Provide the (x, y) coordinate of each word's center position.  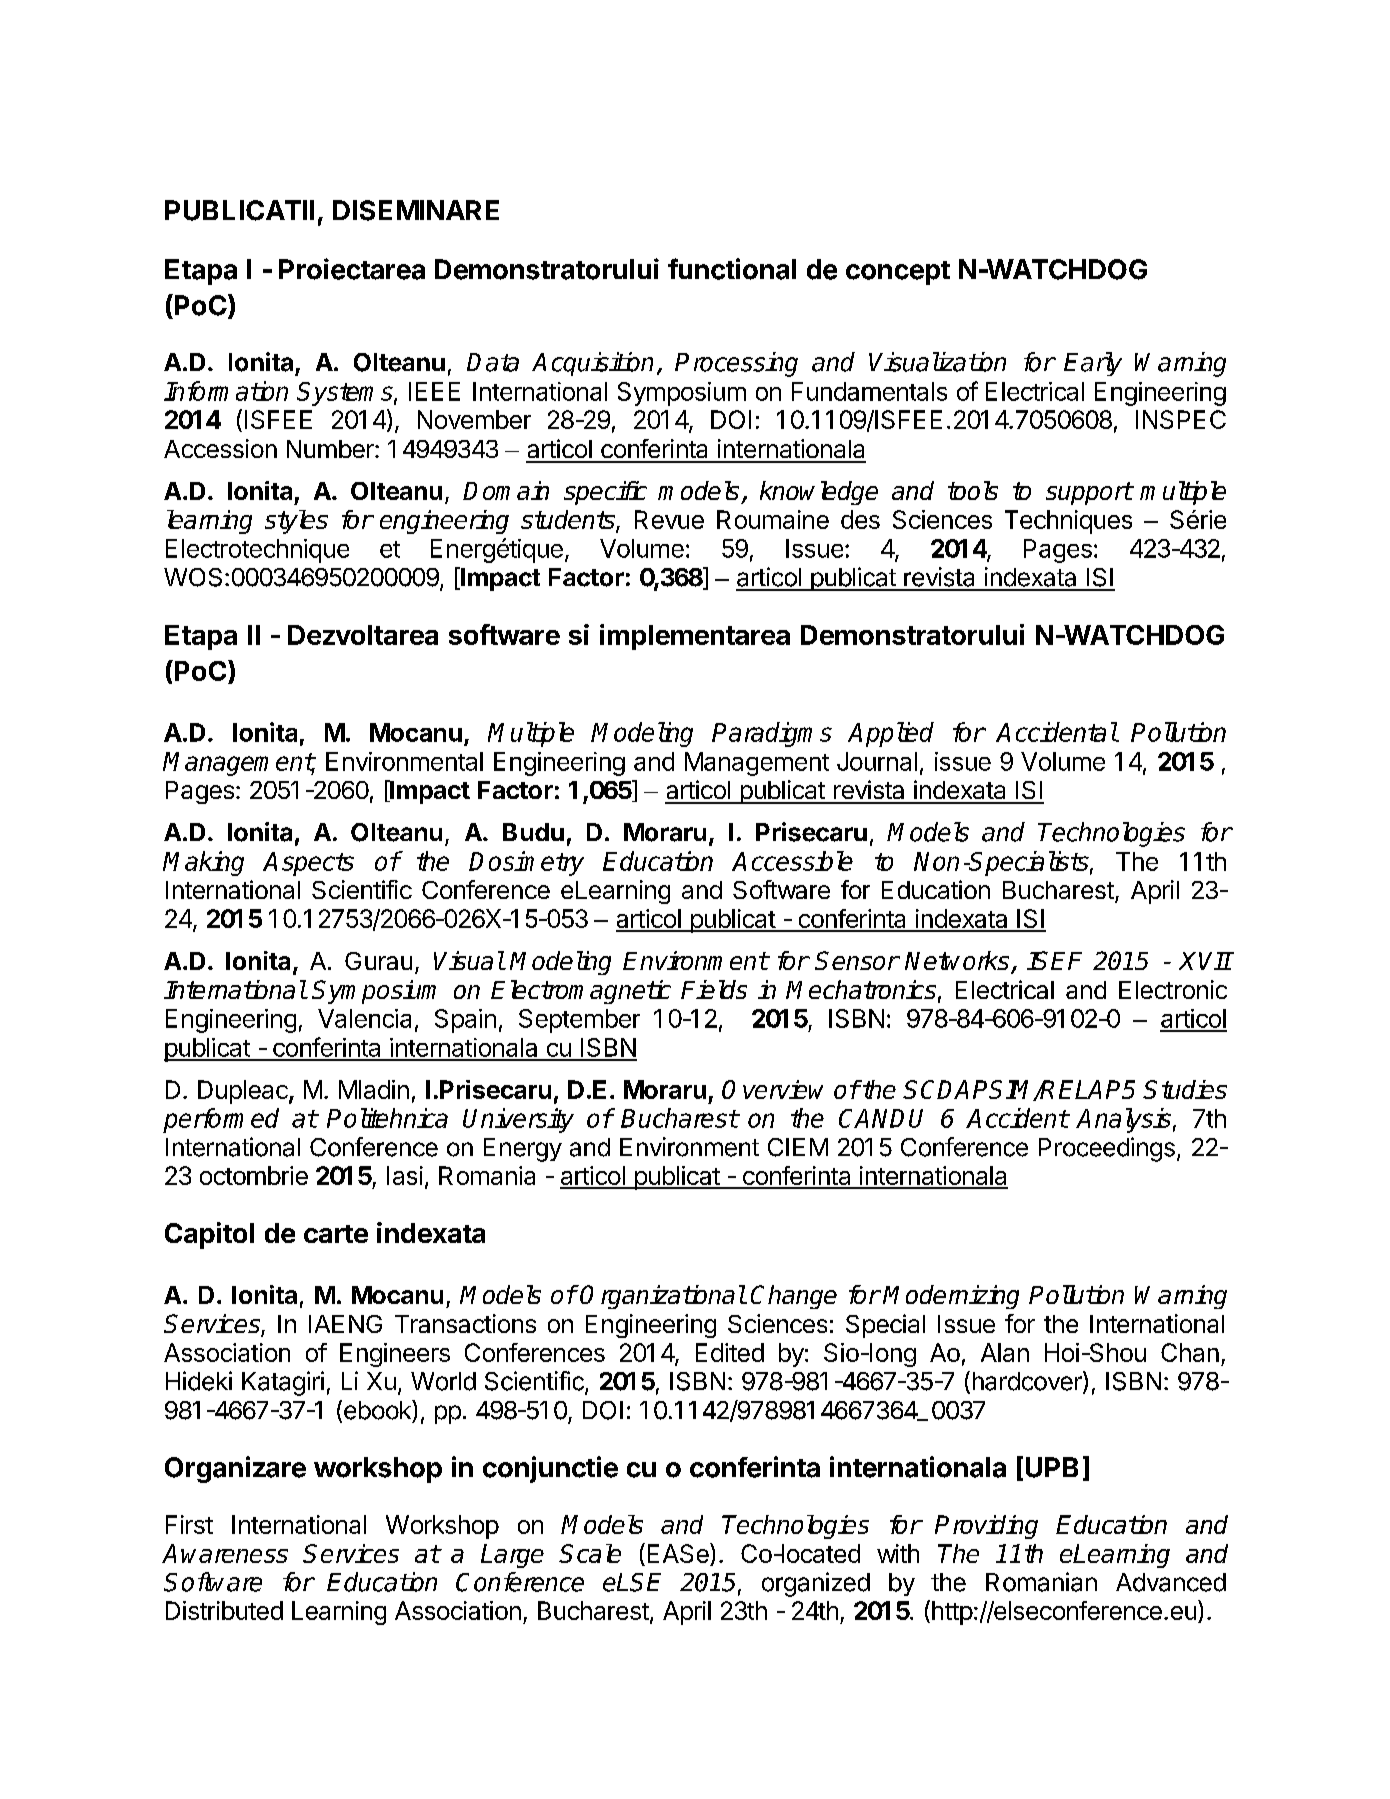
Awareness (225, 1553)
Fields (714, 989)
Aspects (308, 864)
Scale (590, 1553)
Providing (986, 1527)
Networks (958, 962)
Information (226, 391)
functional (732, 269)
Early (1093, 364)
